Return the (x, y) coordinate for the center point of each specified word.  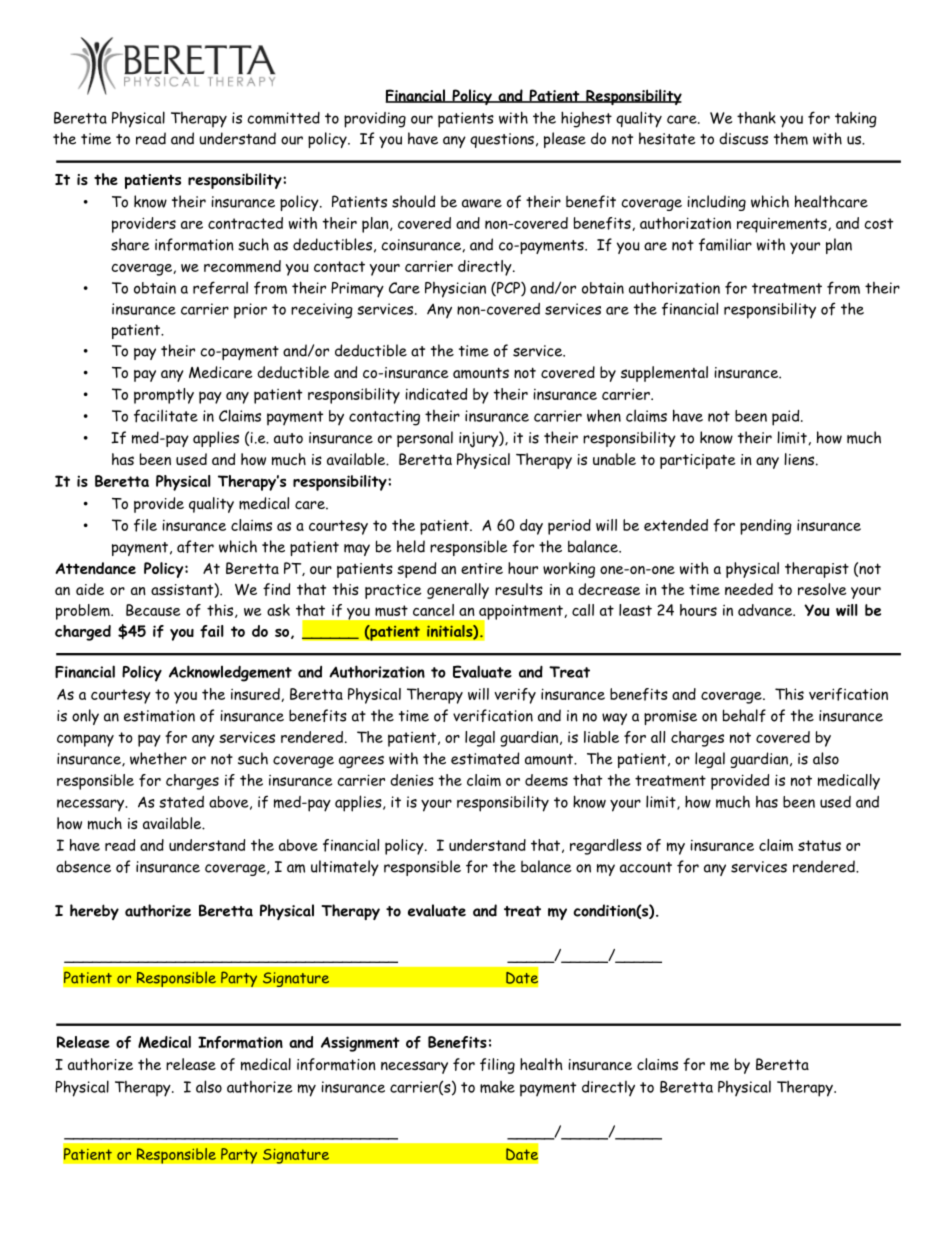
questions (502, 140)
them (791, 138)
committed (283, 118)
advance (766, 610)
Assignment (360, 1044)
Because (153, 610)
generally (458, 591)
